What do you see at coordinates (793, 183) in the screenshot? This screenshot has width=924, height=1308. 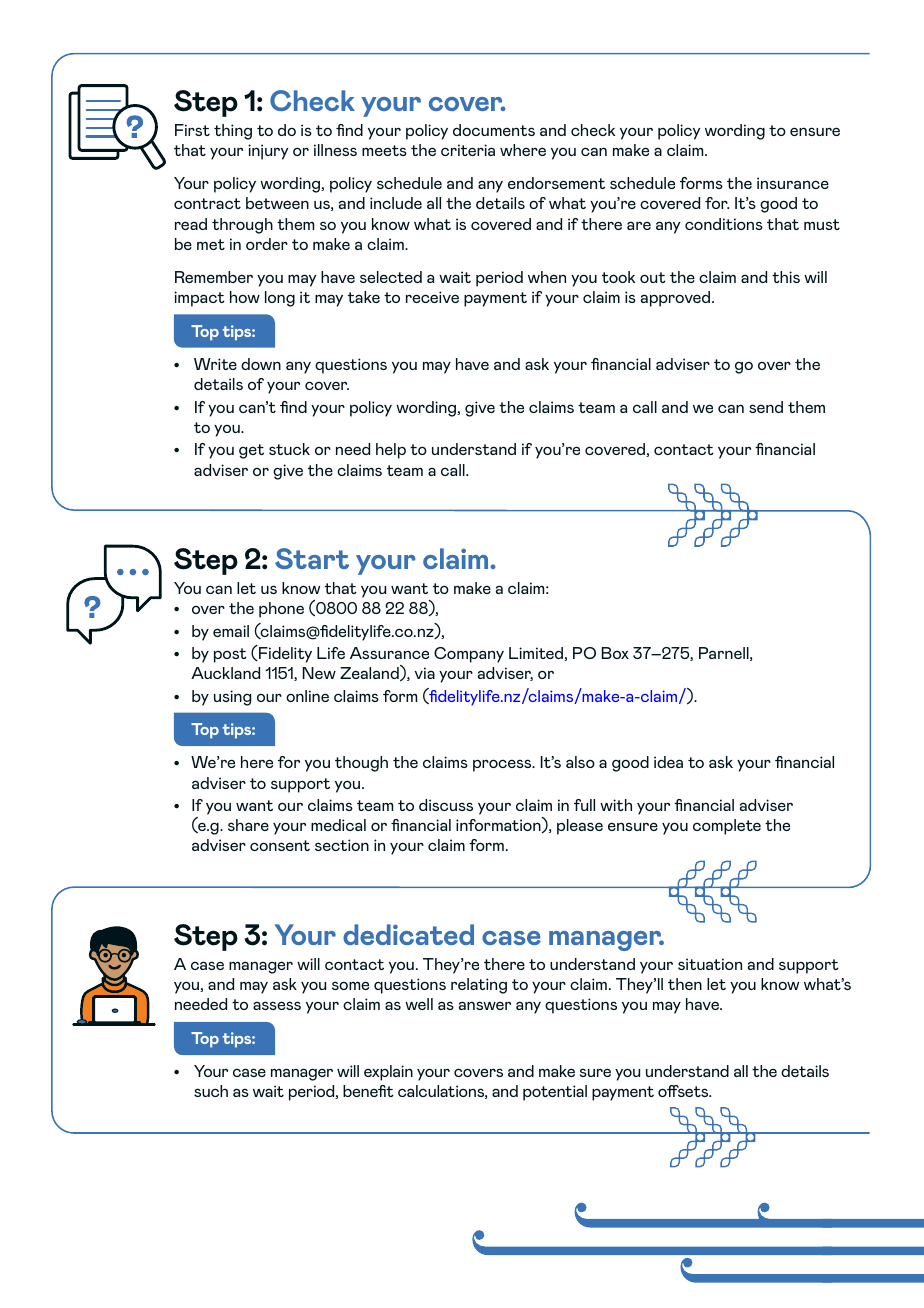 I see `insurance` at bounding box center [793, 183].
